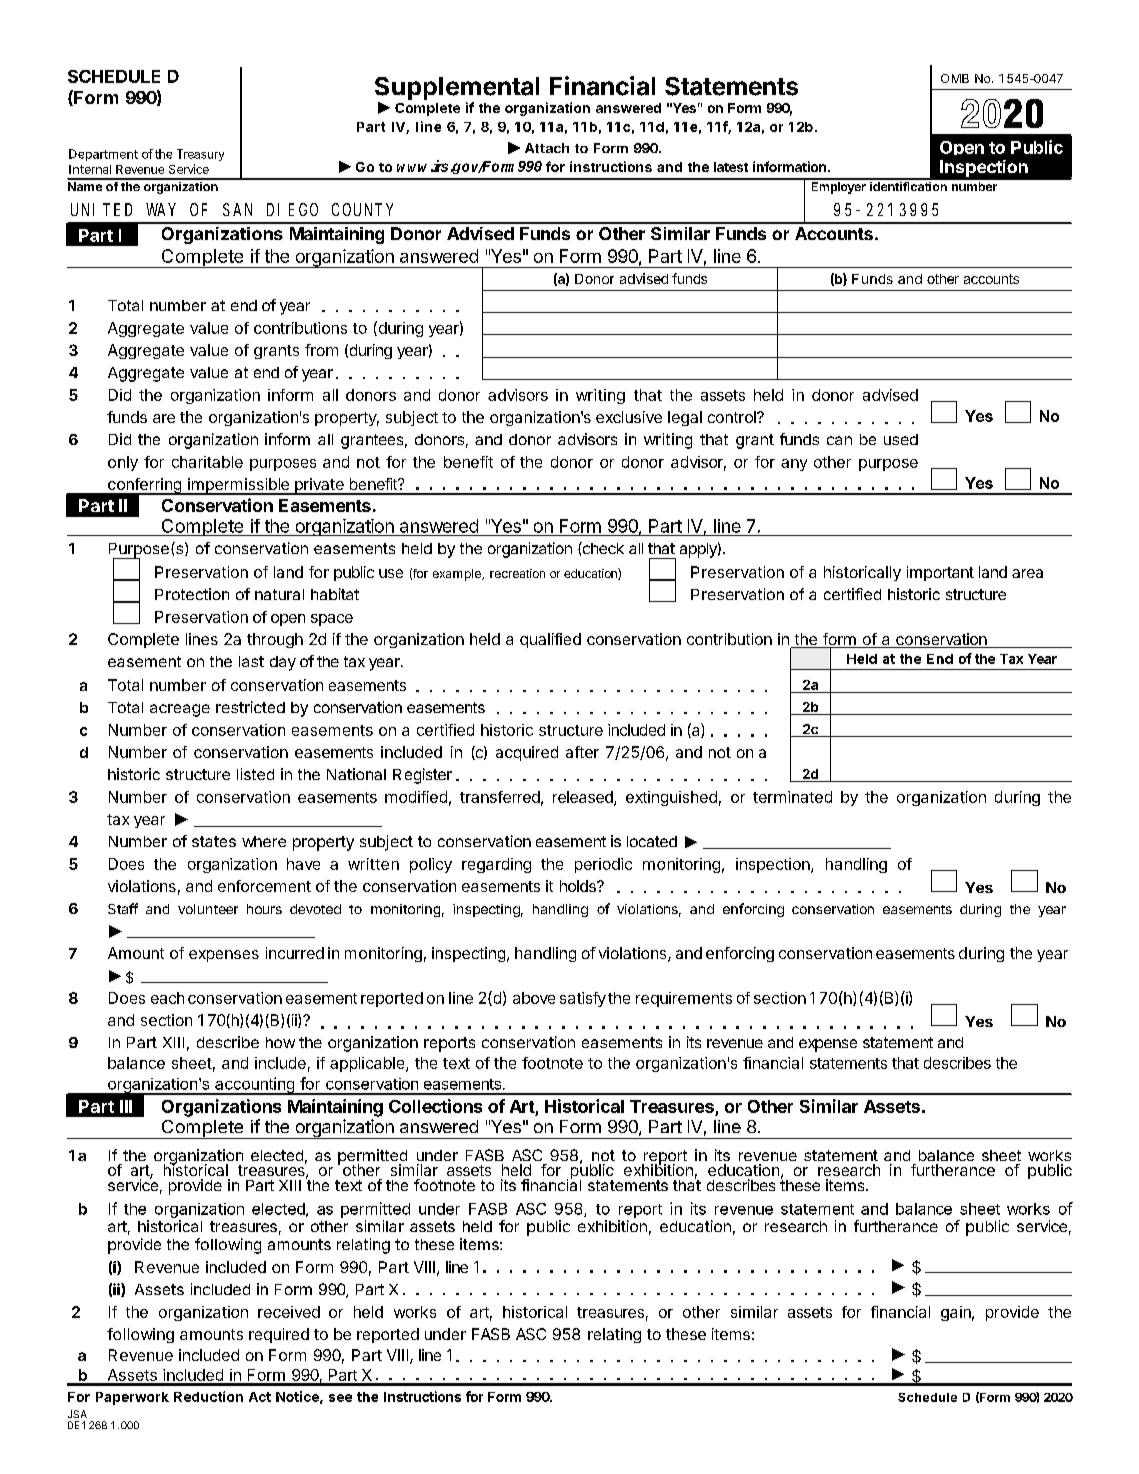 The height and width of the screenshot is (1474, 1139). Describe the element at coordinates (340, 1398) in the screenshot. I see `see` at that location.
